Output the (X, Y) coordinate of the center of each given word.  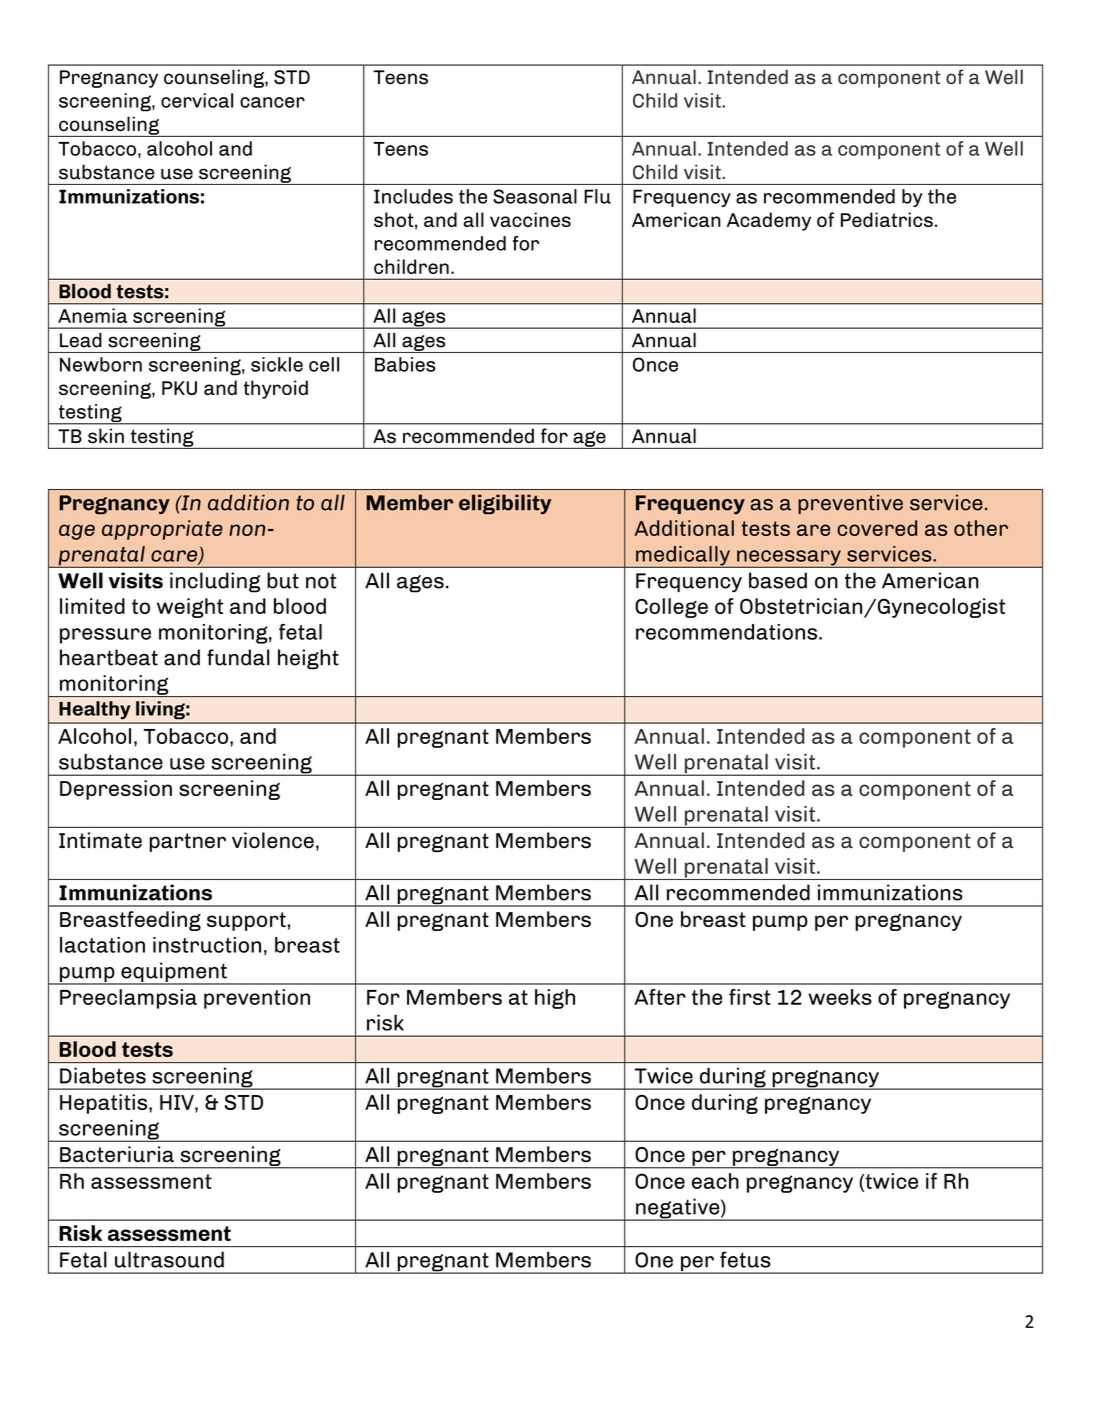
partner (188, 842)
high (555, 999)
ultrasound (169, 1259)
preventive (850, 504)
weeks (840, 997)
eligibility (505, 504)
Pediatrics (887, 219)
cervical (197, 100)
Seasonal (535, 196)
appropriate (162, 530)
